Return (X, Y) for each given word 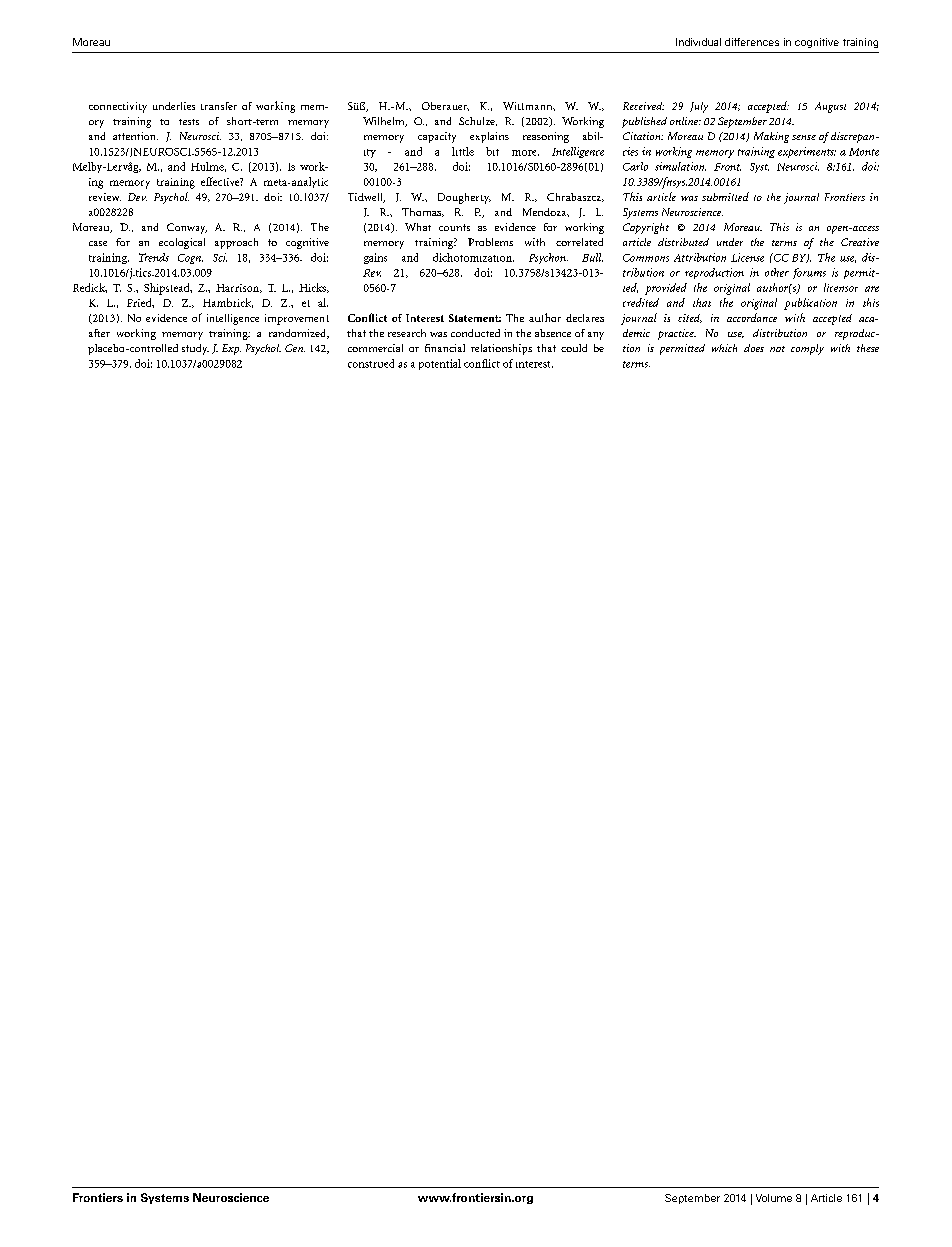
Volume (774, 1198)
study (195, 349)
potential (440, 364)
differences (752, 42)
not (777, 349)
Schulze (478, 121)
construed (371, 363)
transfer (219, 106)
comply (807, 349)
